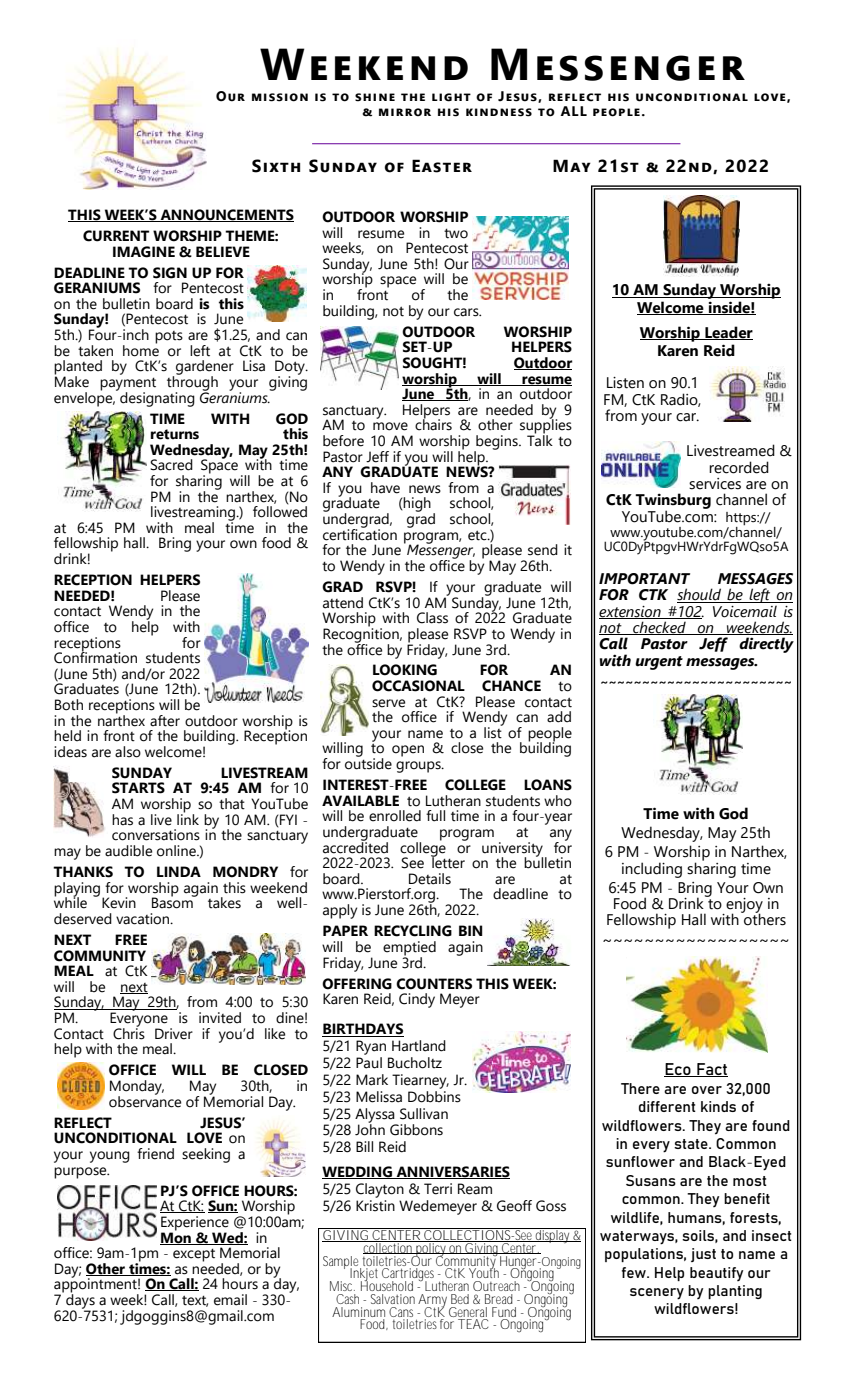 The image size is (849, 1400). What do you see at coordinates (226, 215) in the page?
I see `ANNOUNCEMENTS` at bounding box center [226, 215].
